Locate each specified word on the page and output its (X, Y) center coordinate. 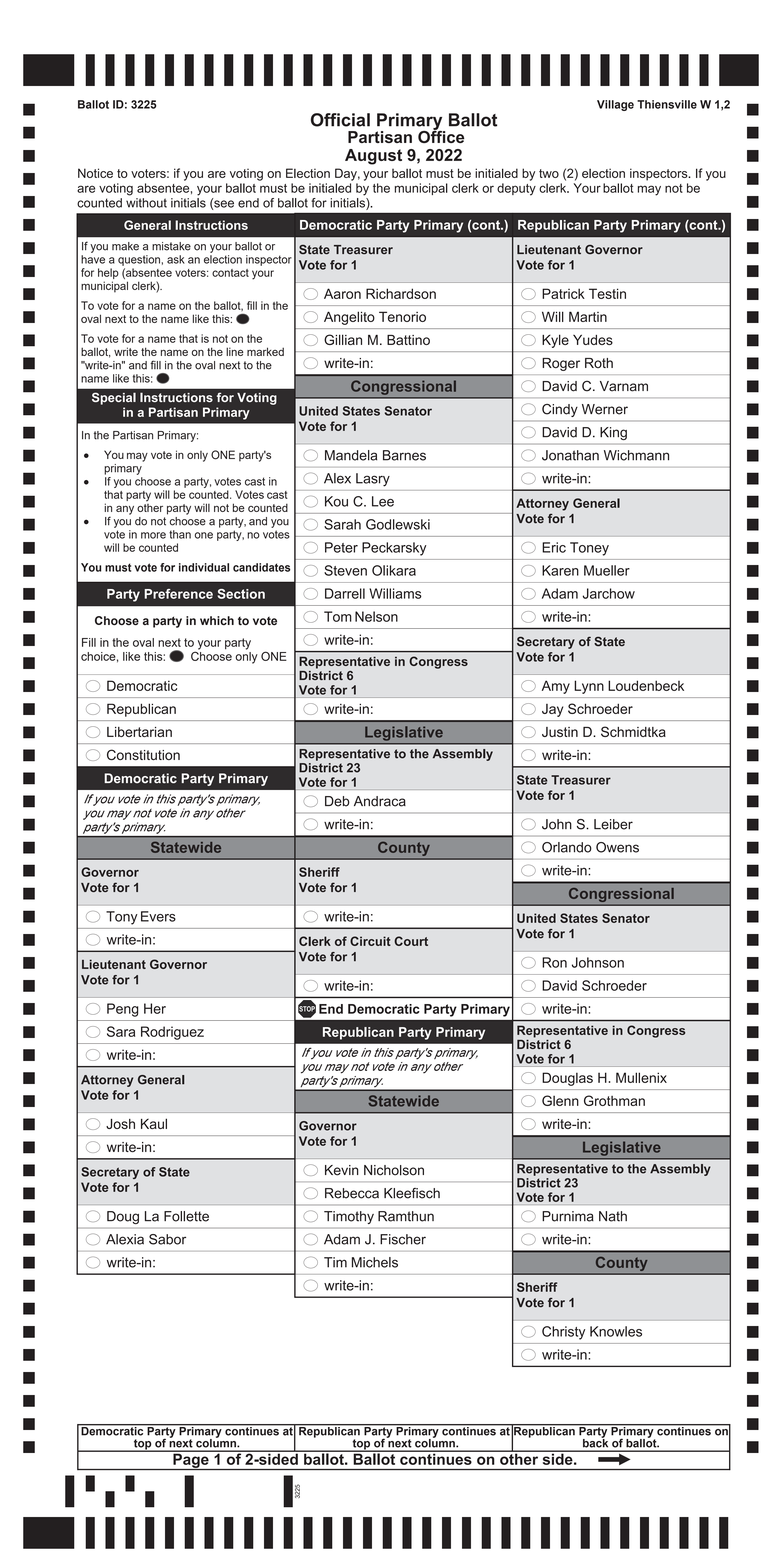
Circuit (370, 941)
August (373, 157)
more (153, 535)
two (549, 173)
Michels (375, 1262)
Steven (345, 570)
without (146, 203)
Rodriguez (172, 1033)
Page (191, 1460)
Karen (560, 570)
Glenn (560, 1100)
